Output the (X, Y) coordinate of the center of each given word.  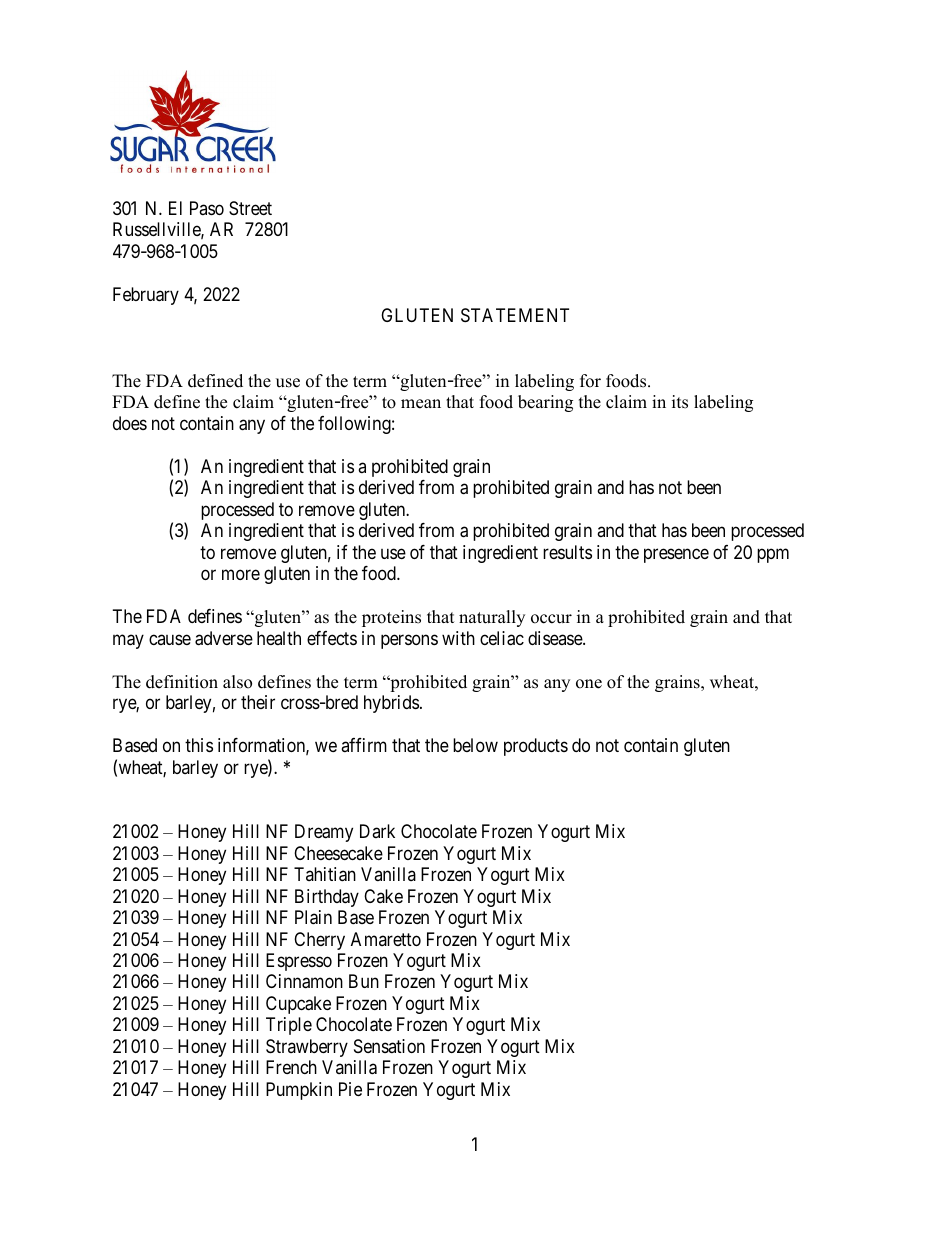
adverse (224, 638)
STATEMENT (515, 315)
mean (421, 404)
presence (676, 555)
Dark (377, 831)
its (680, 402)
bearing (545, 403)
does (130, 423)
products (536, 747)
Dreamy (324, 833)
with (458, 638)
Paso (207, 208)
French (291, 1067)
